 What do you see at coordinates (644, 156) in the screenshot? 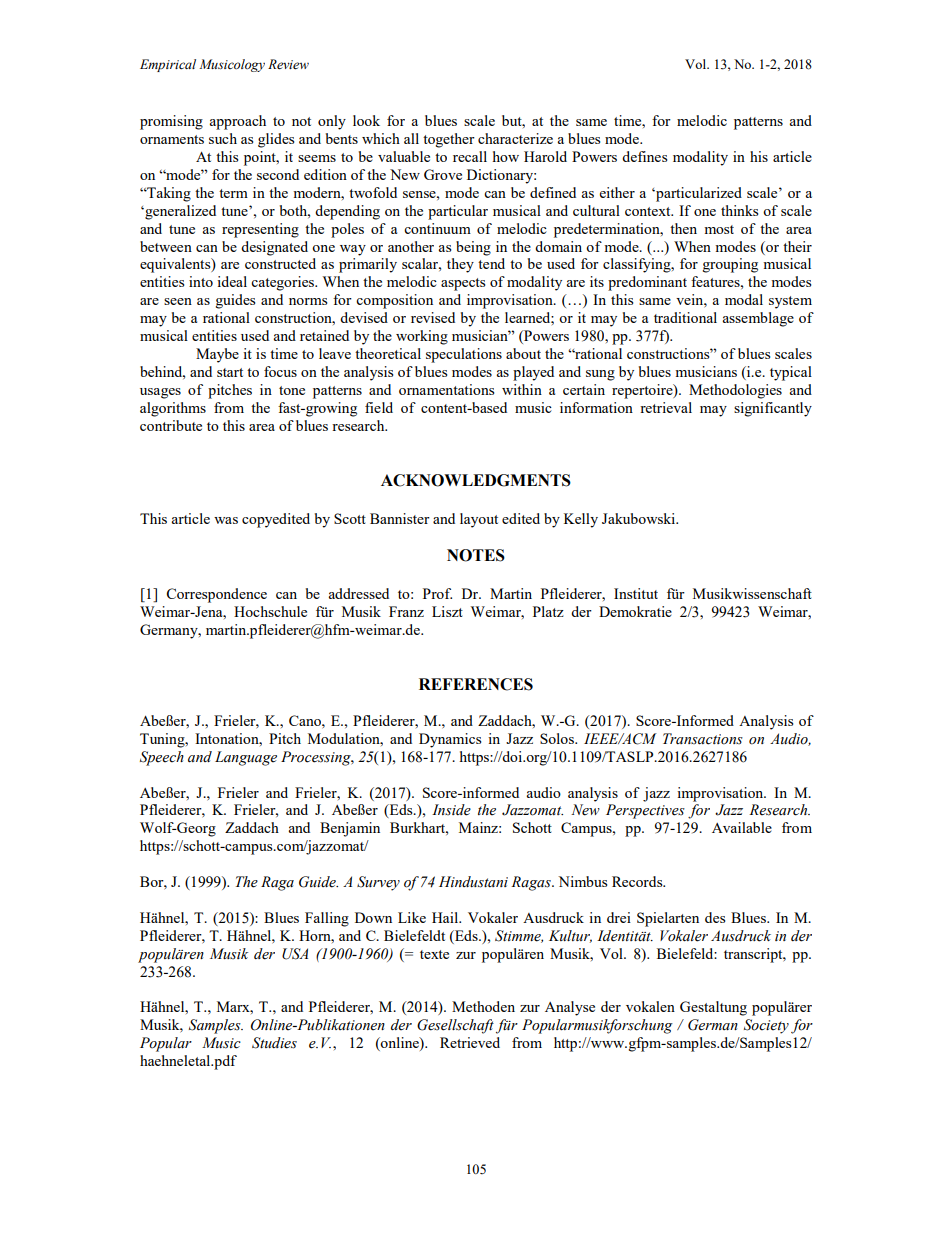
I see `defines` at bounding box center [644, 156].
